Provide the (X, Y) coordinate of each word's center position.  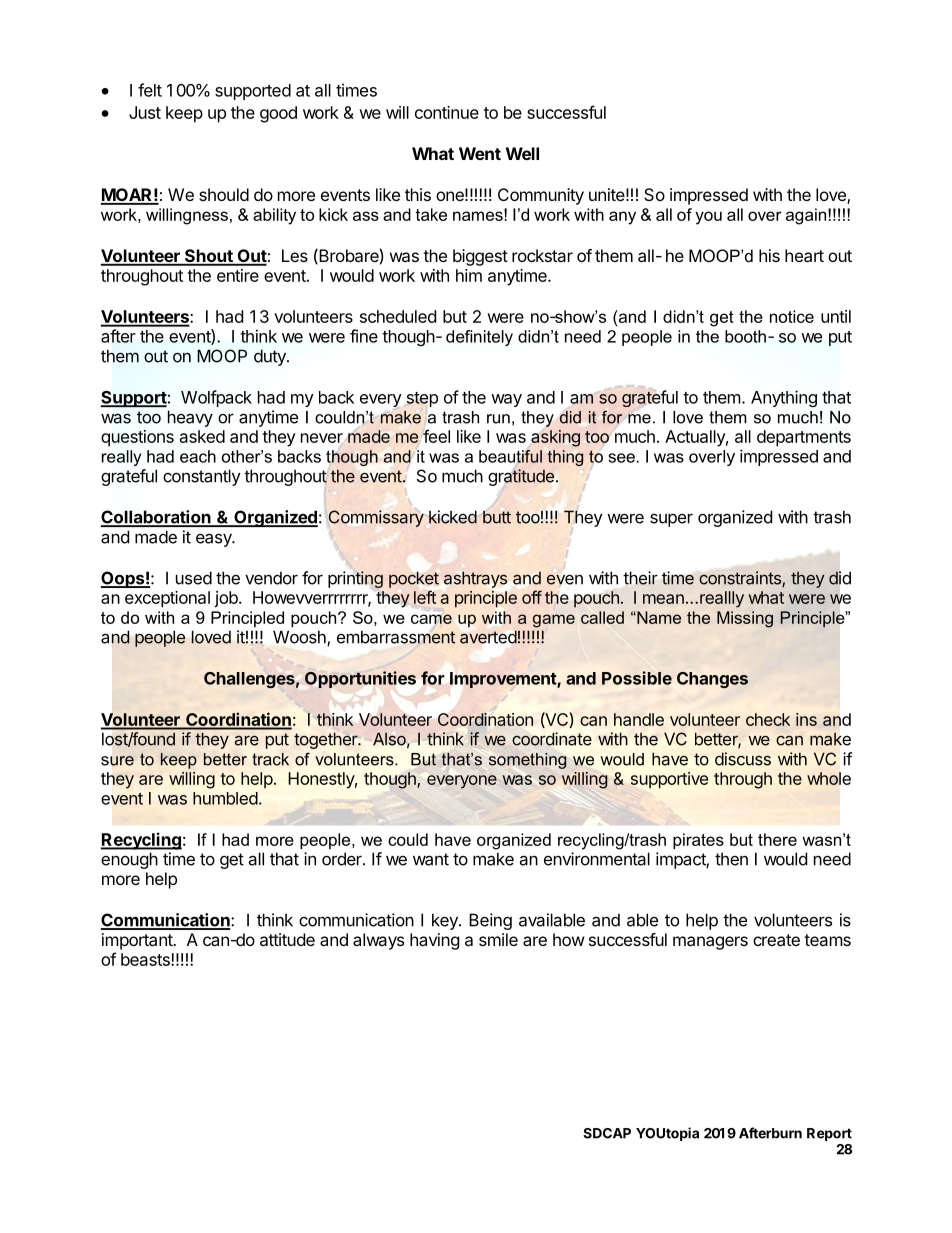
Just (145, 112)
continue (447, 112)
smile (498, 939)
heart (804, 255)
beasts (146, 959)
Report (829, 1134)
